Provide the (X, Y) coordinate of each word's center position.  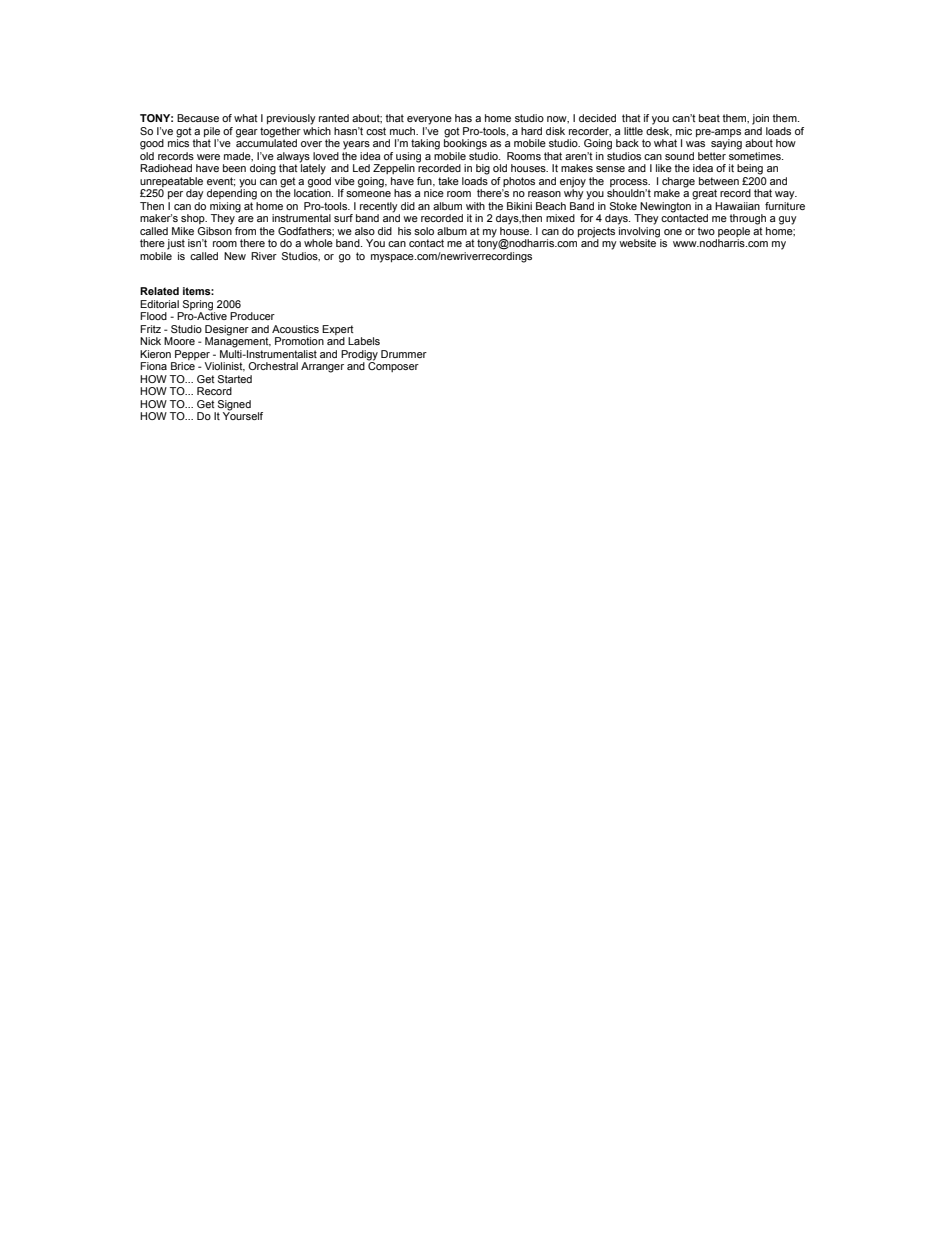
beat (709, 118)
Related (159, 291)
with (475, 206)
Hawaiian (737, 206)
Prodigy (359, 355)
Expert (338, 330)
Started (235, 379)
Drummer (404, 354)
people (733, 233)
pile (212, 133)
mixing (225, 208)
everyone (429, 120)
